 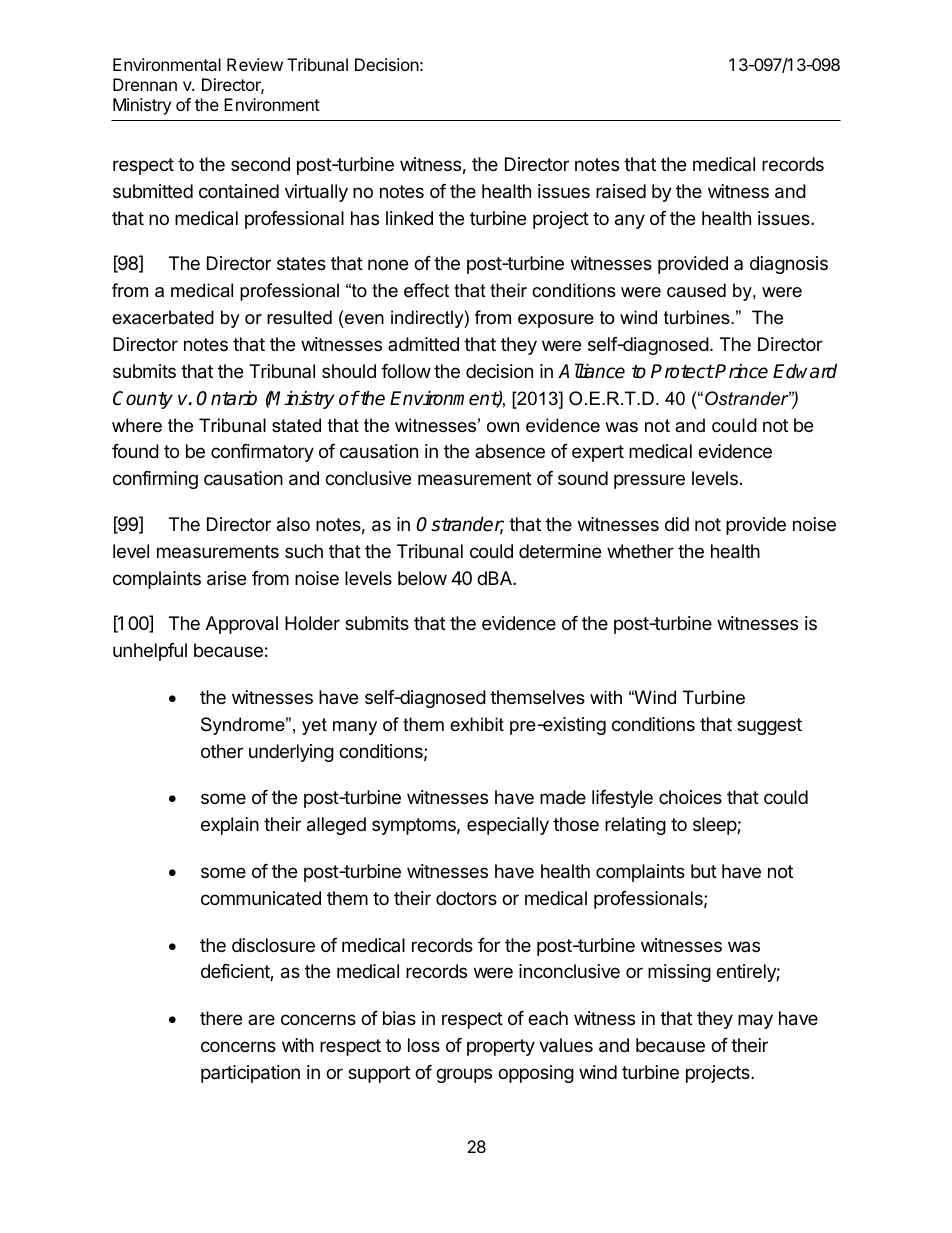 I want to click on exhibit, so click(x=477, y=724).
